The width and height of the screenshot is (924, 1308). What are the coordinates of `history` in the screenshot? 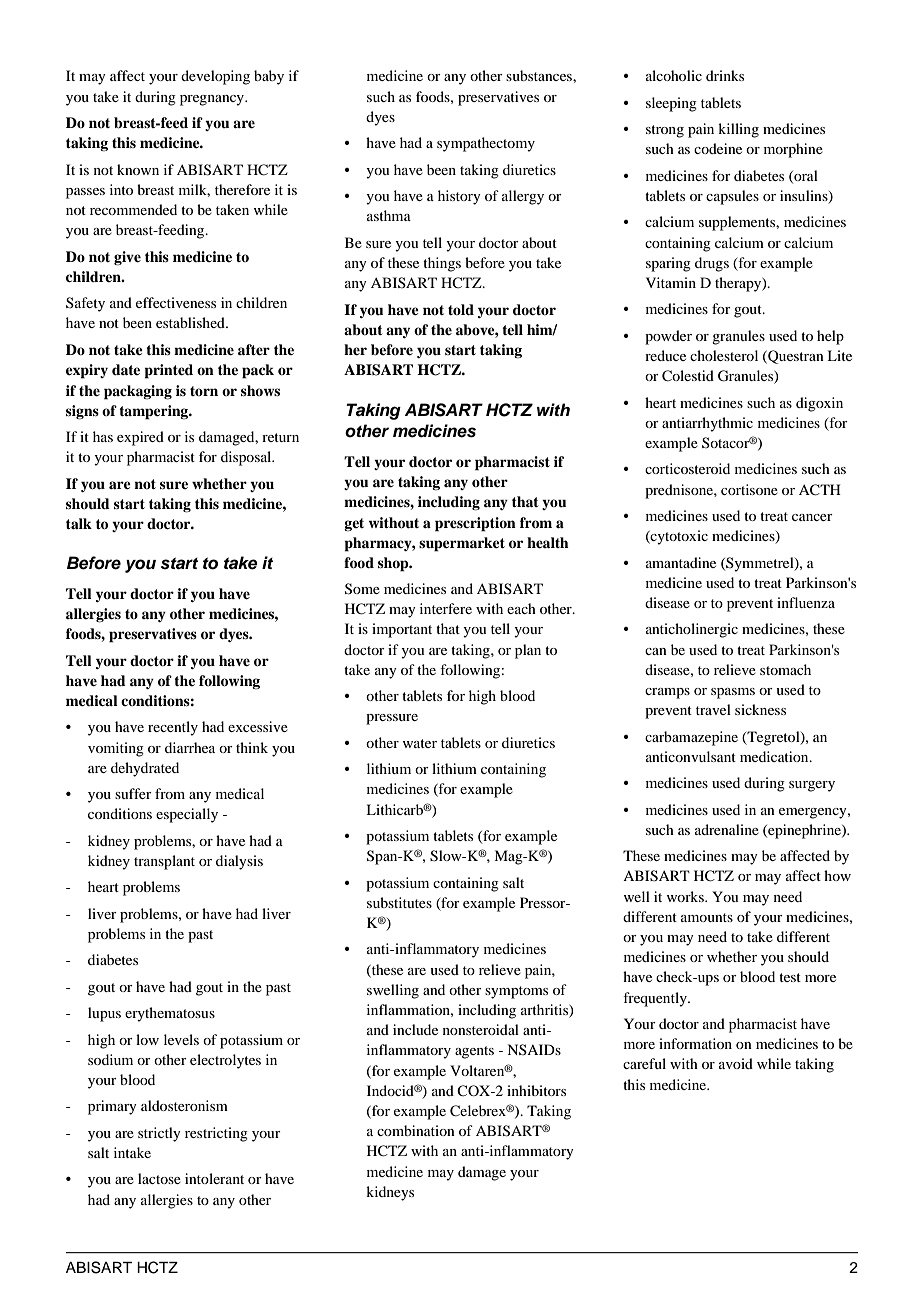 It's located at (459, 197).
